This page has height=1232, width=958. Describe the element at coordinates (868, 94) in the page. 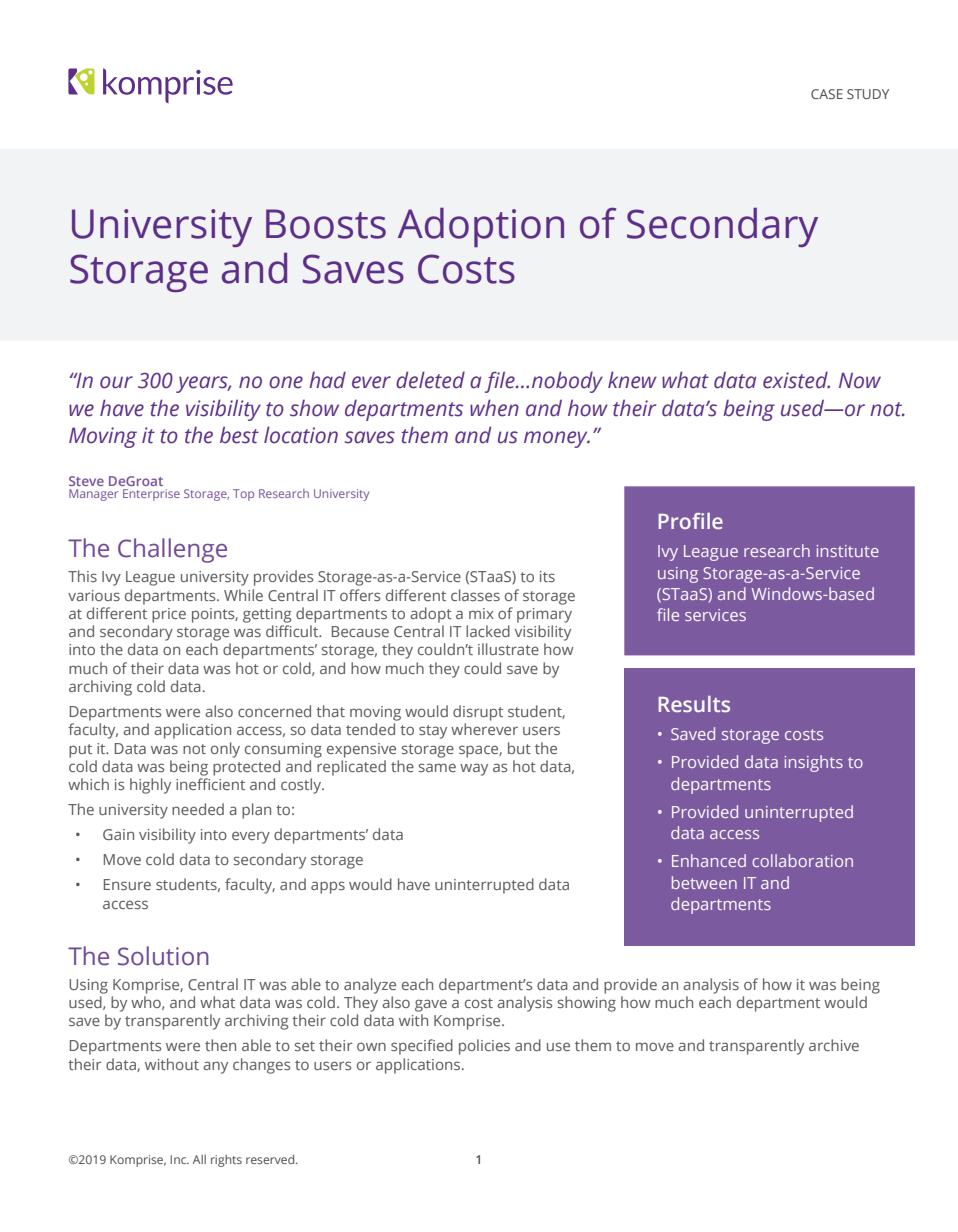

I see `STUDY` at that location.
